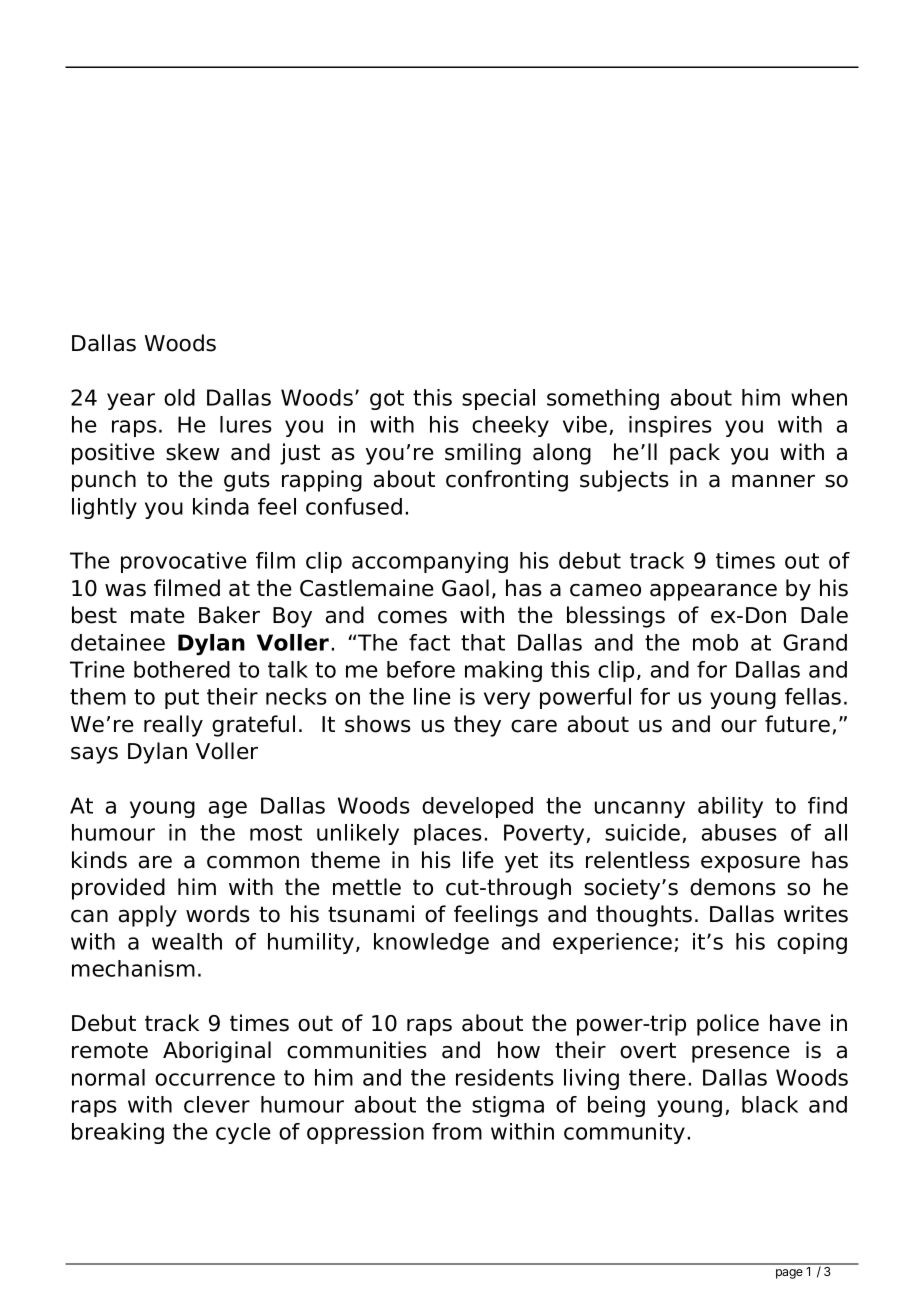 This image has width=924, height=1308. I want to click on page, so click(789, 1274).
